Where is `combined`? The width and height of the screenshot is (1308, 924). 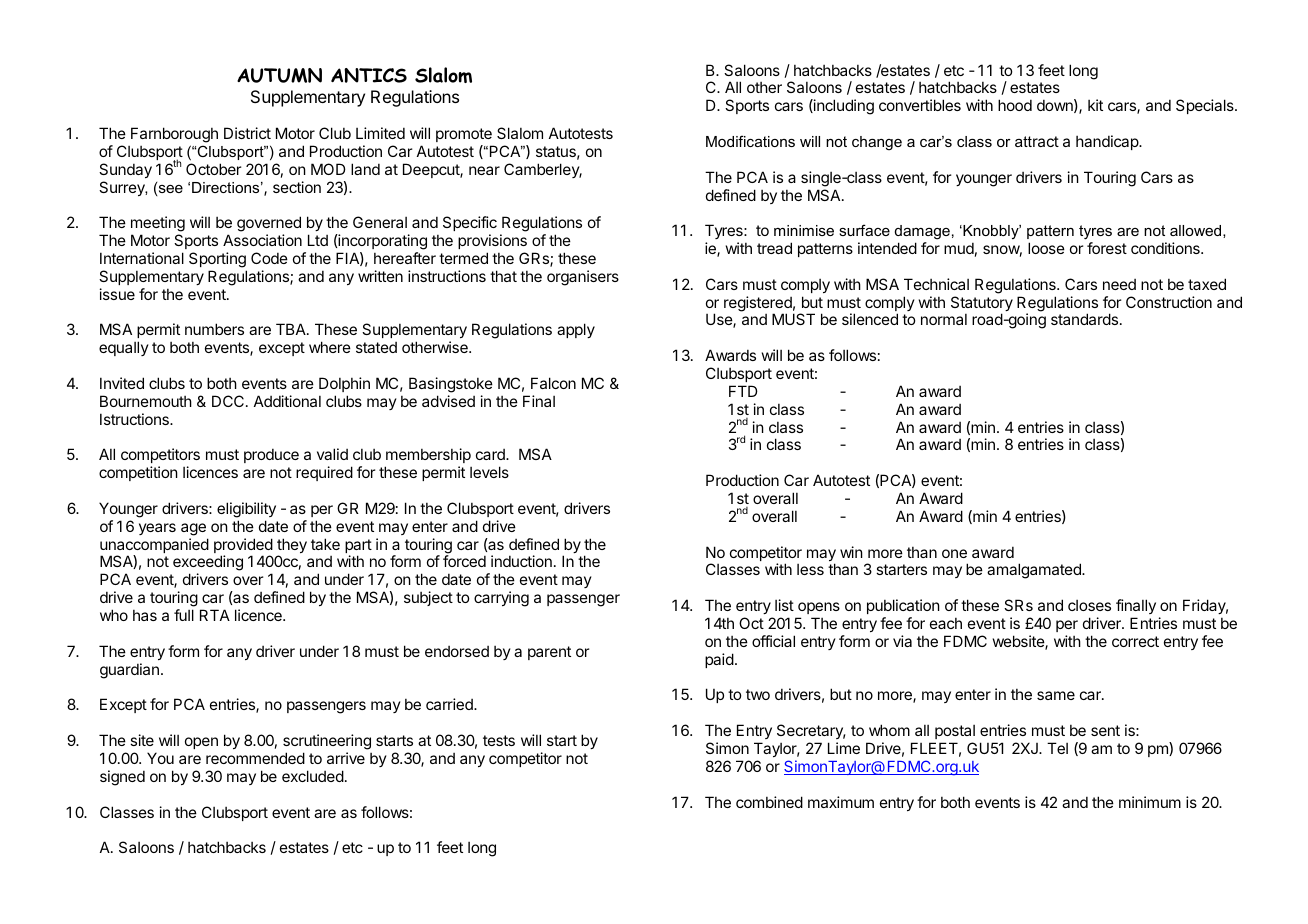
combined is located at coordinates (769, 802).
